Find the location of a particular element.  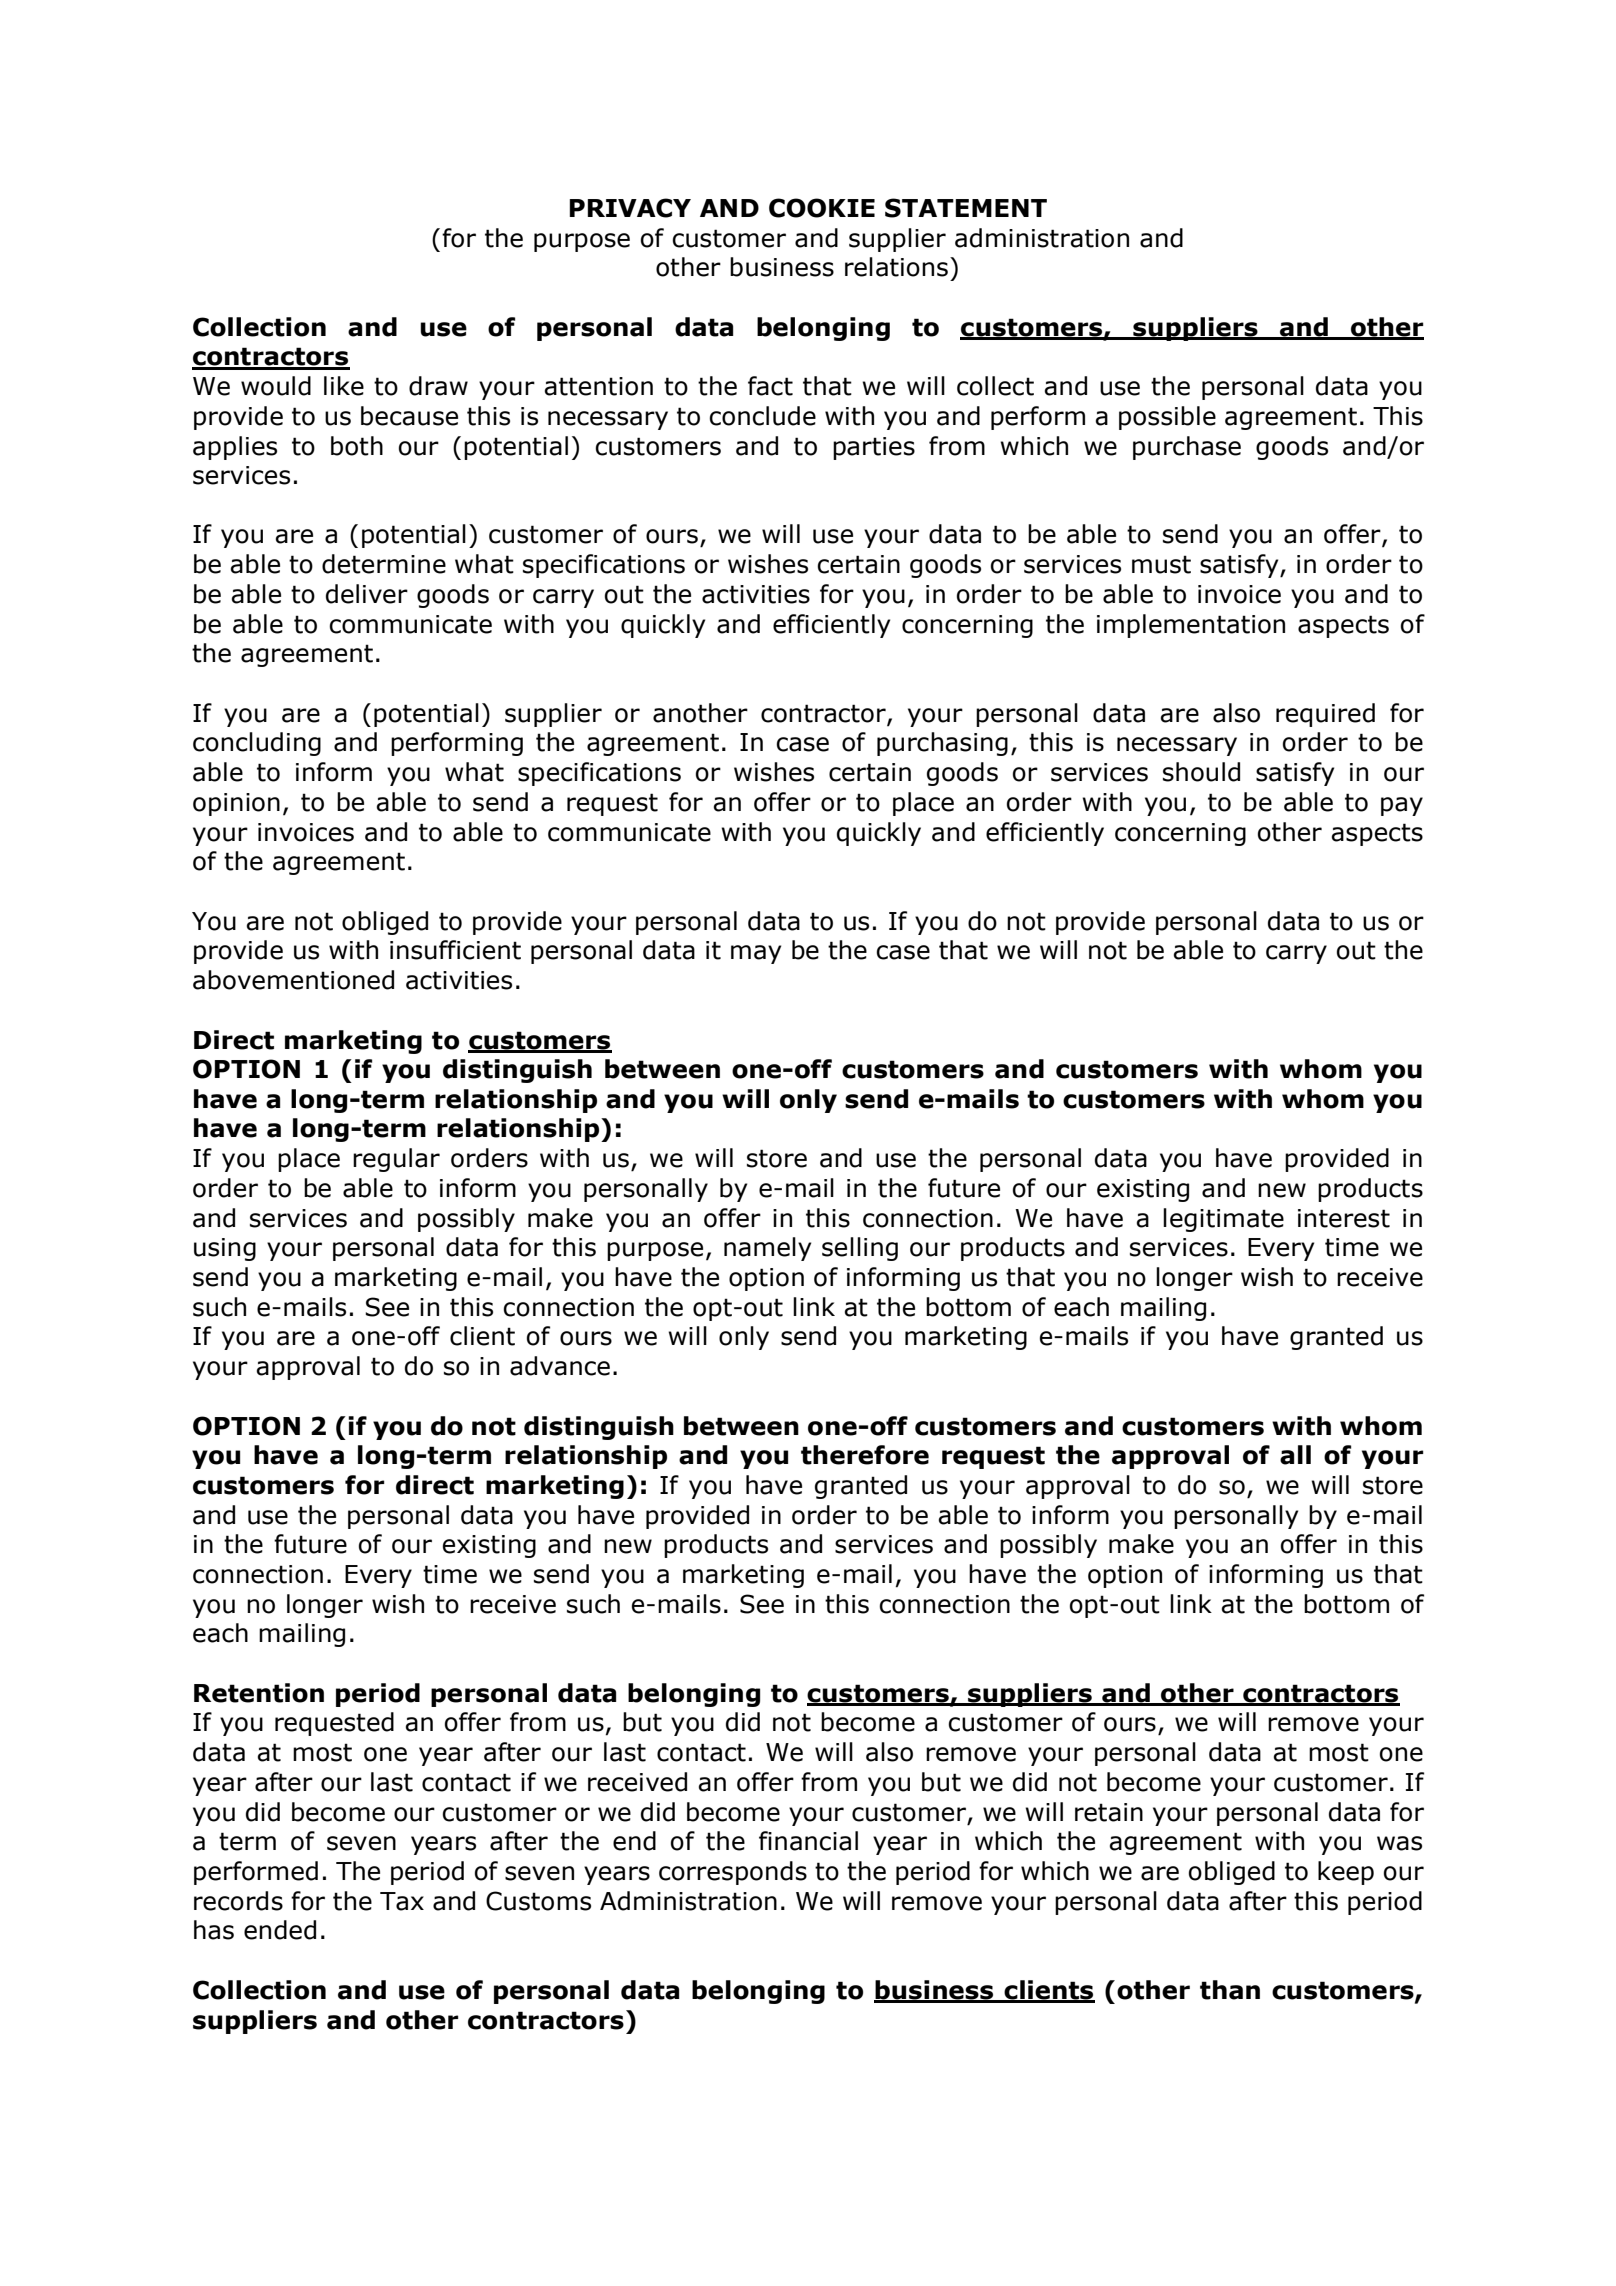

may is located at coordinates (756, 954).
